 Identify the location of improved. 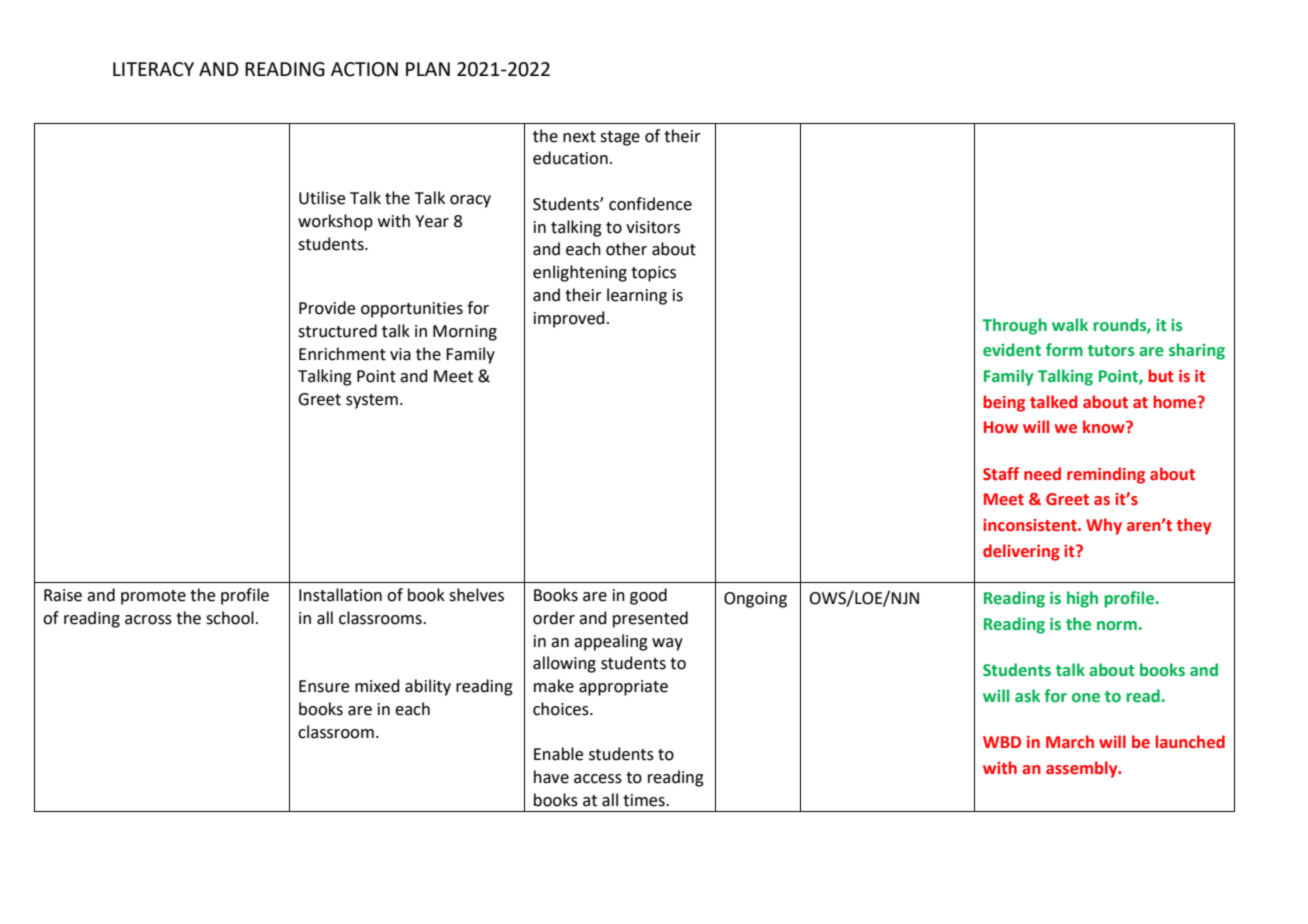
(569, 319).
